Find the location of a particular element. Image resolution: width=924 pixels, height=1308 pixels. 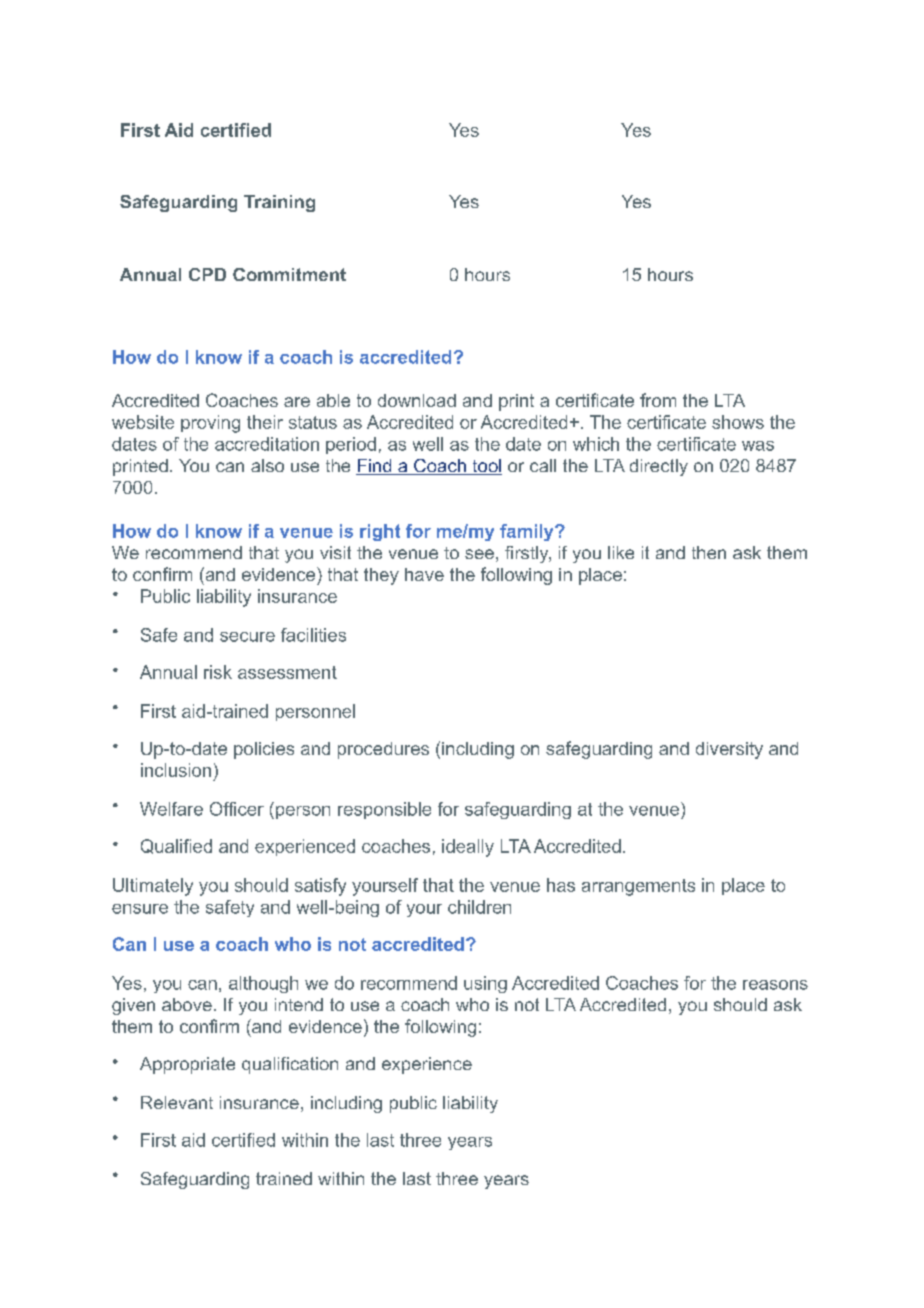

responsible is located at coordinates (384, 810).
